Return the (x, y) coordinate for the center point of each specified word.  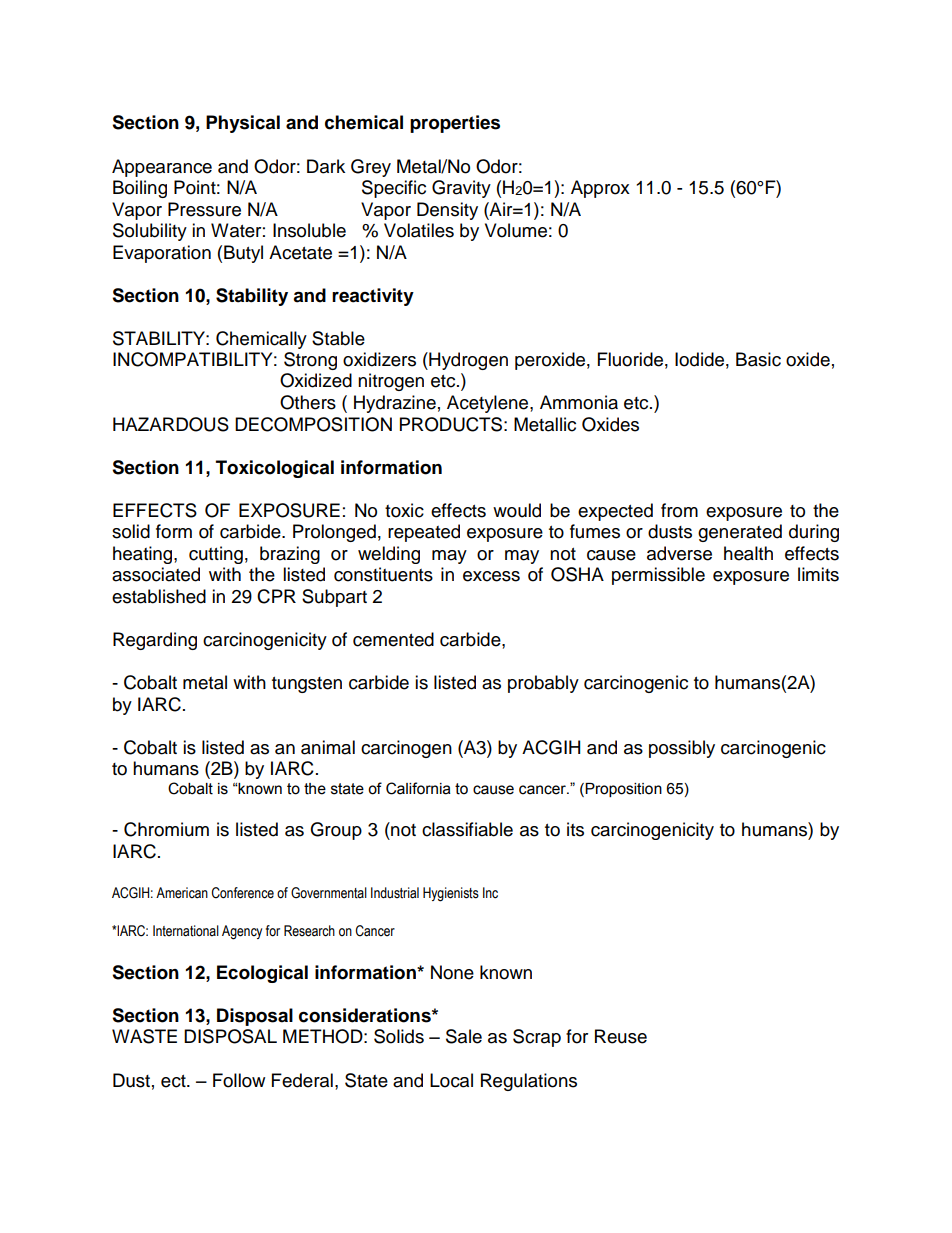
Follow (239, 1080)
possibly (682, 749)
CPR (276, 596)
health (748, 553)
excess (491, 576)
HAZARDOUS (171, 424)
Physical (243, 124)
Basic (758, 359)
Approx (600, 189)
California (418, 788)
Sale (464, 1036)
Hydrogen (467, 361)
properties (455, 124)
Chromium (166, 829)
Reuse (621, 1036)
